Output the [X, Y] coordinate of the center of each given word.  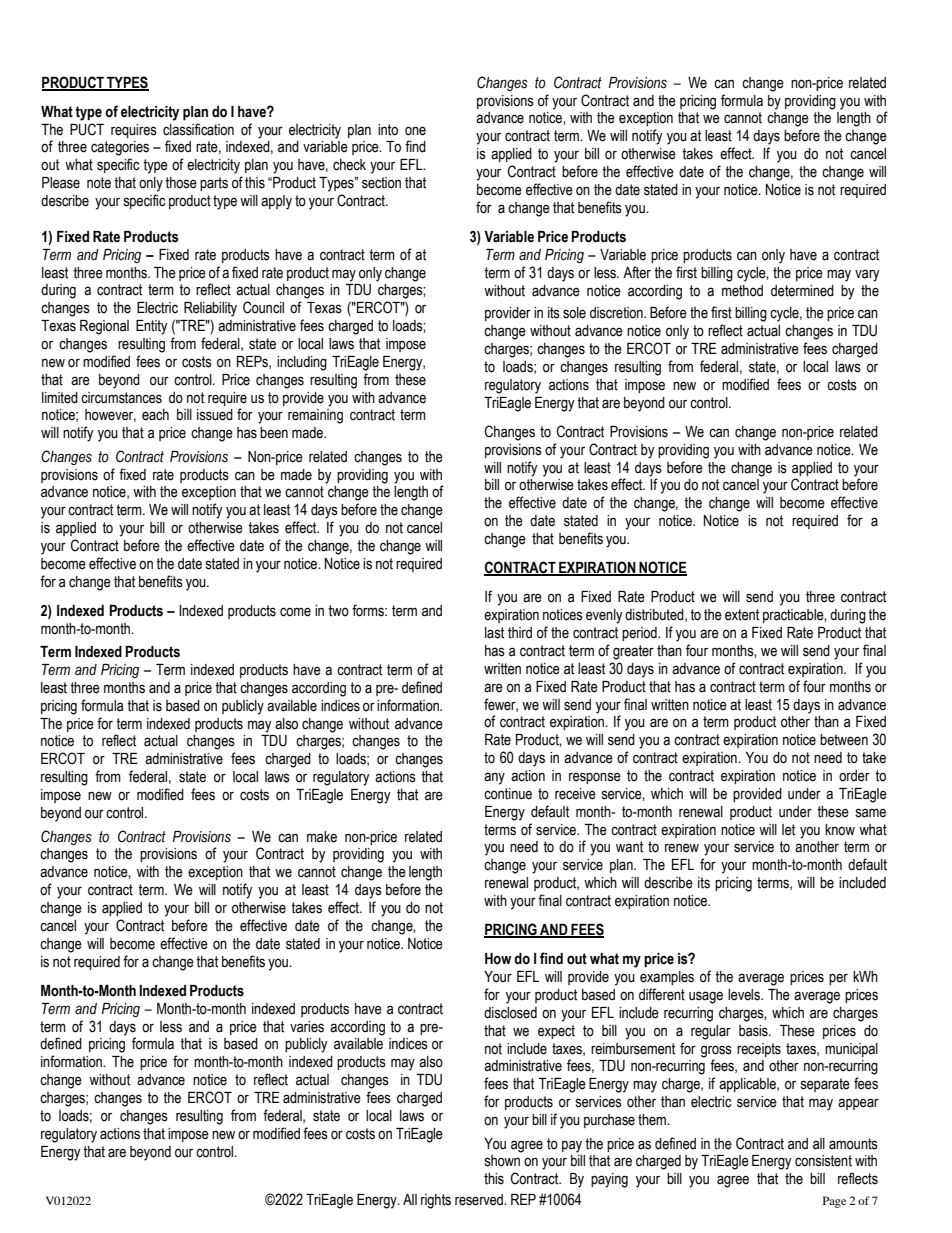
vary [867, 275]
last [494, 633]
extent [742, 615]
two [338, 611]
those [181, 183]
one [415, 131]
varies [307, 1027]
